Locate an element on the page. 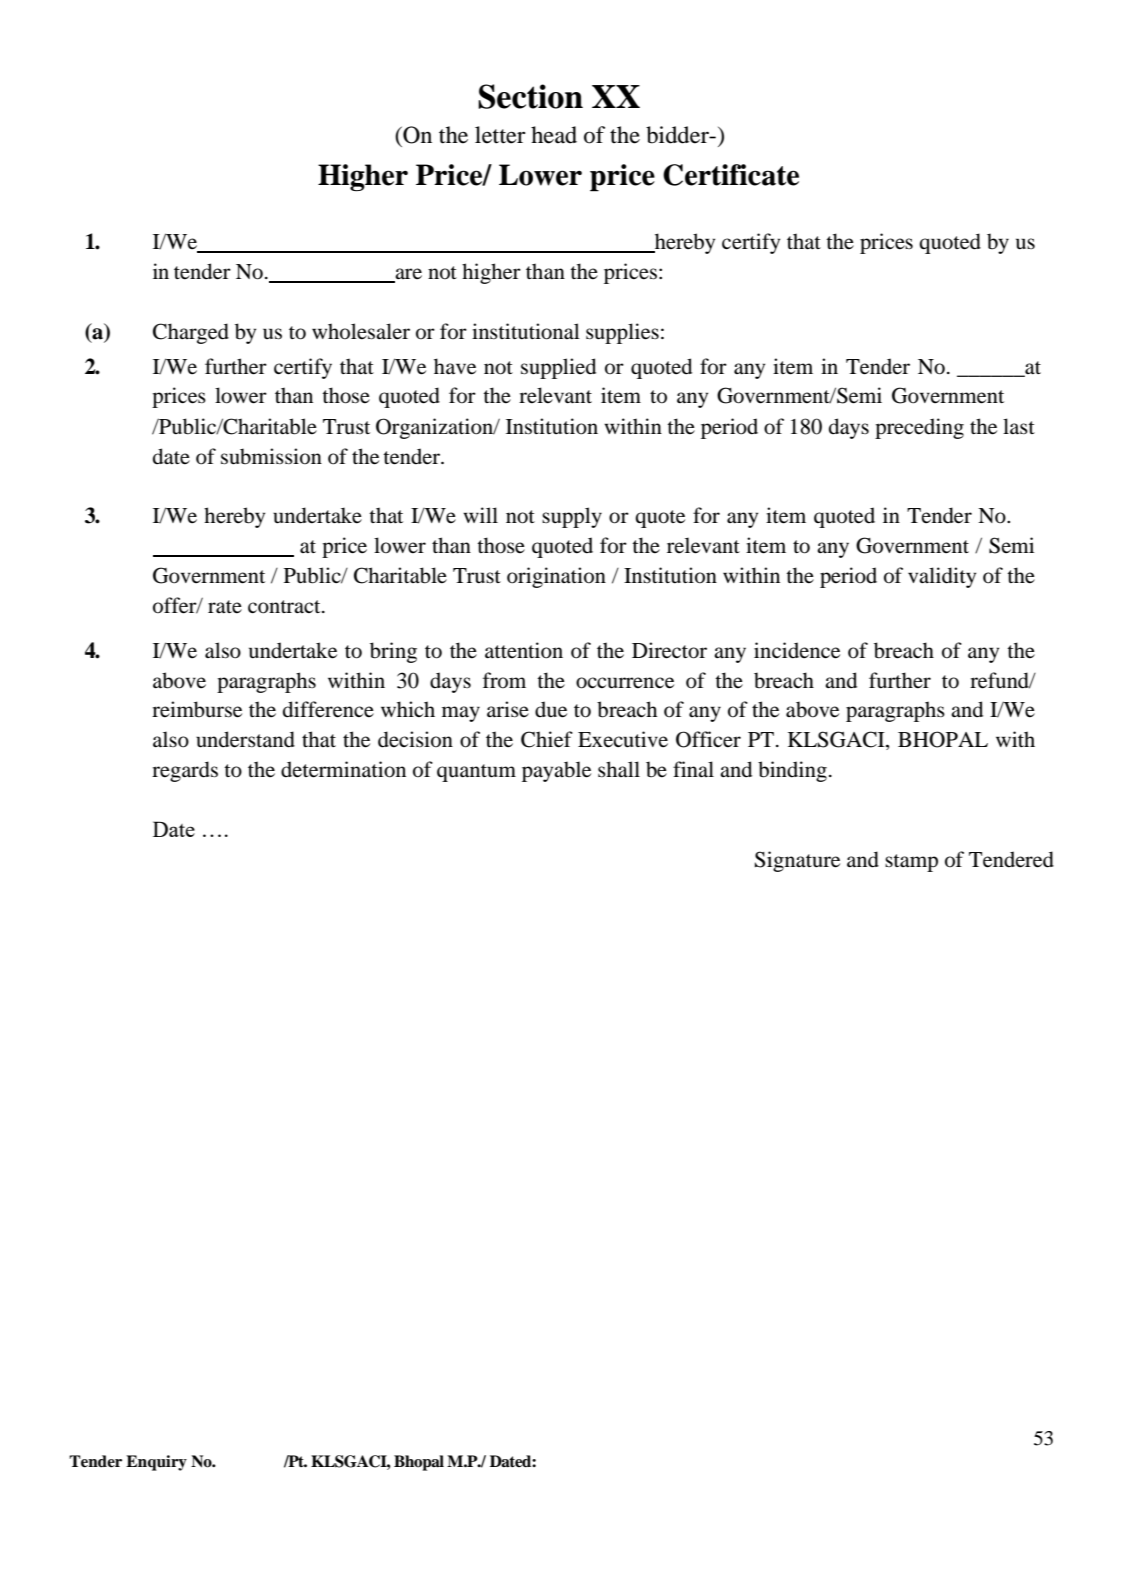 Image resolution: width=1122 pixels, height=1586 pixels. understand is located at coordinates (245, 739).
